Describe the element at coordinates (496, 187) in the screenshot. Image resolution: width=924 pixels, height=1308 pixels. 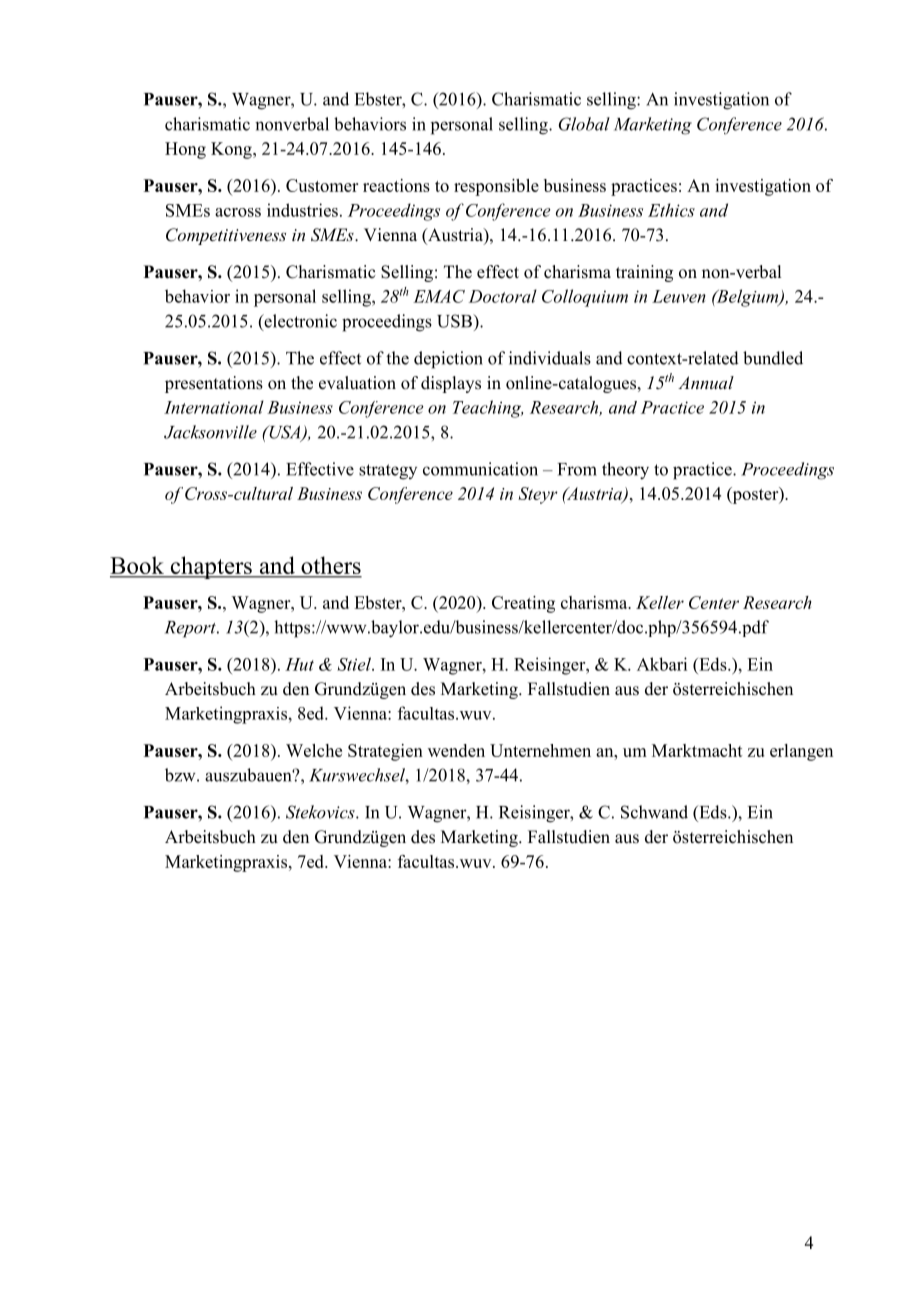
I see `responsible` at that location.
